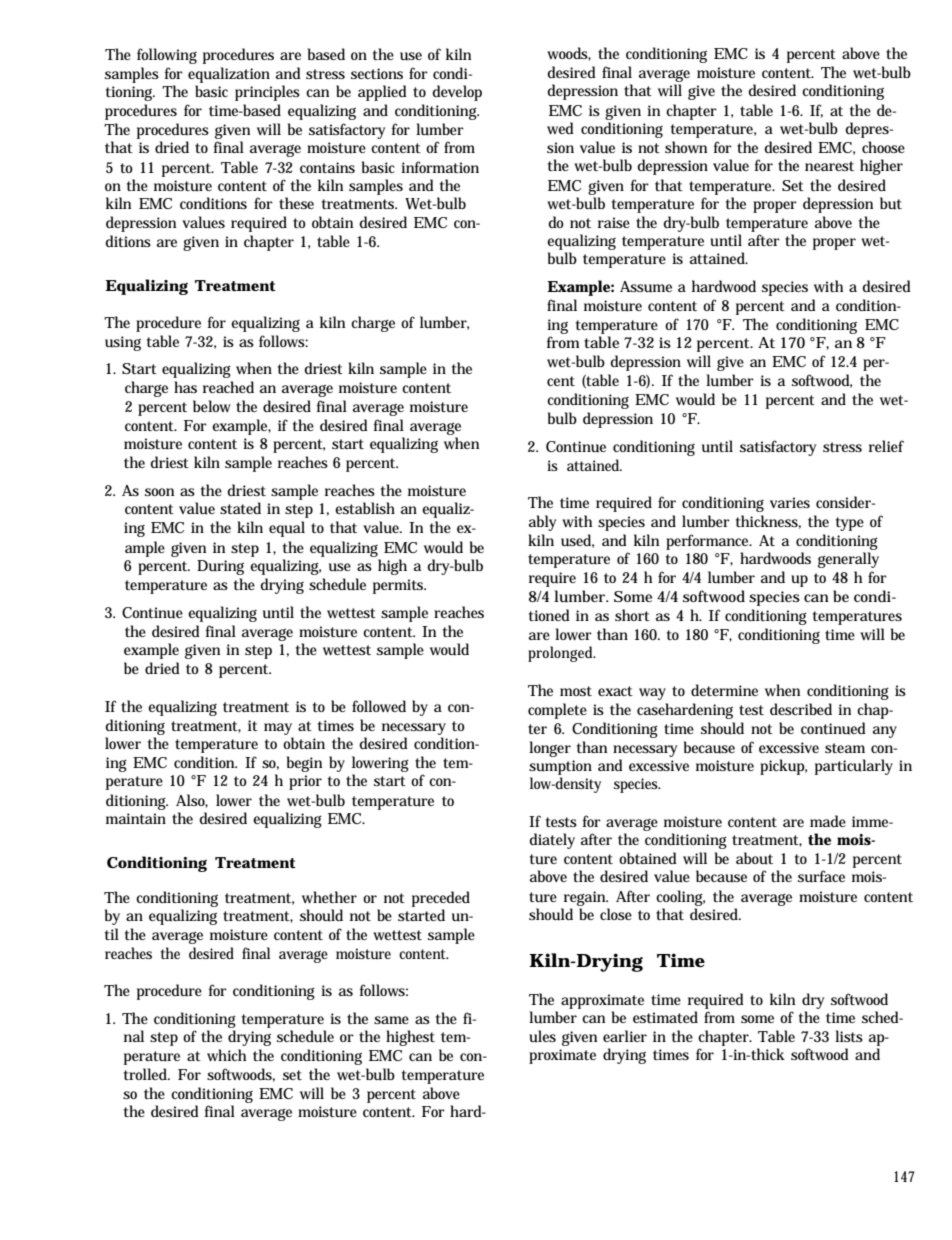 This page has width=952, height=1240. Describe the element at coordinates (457, 93) in the page. I see `develop` at that location.
